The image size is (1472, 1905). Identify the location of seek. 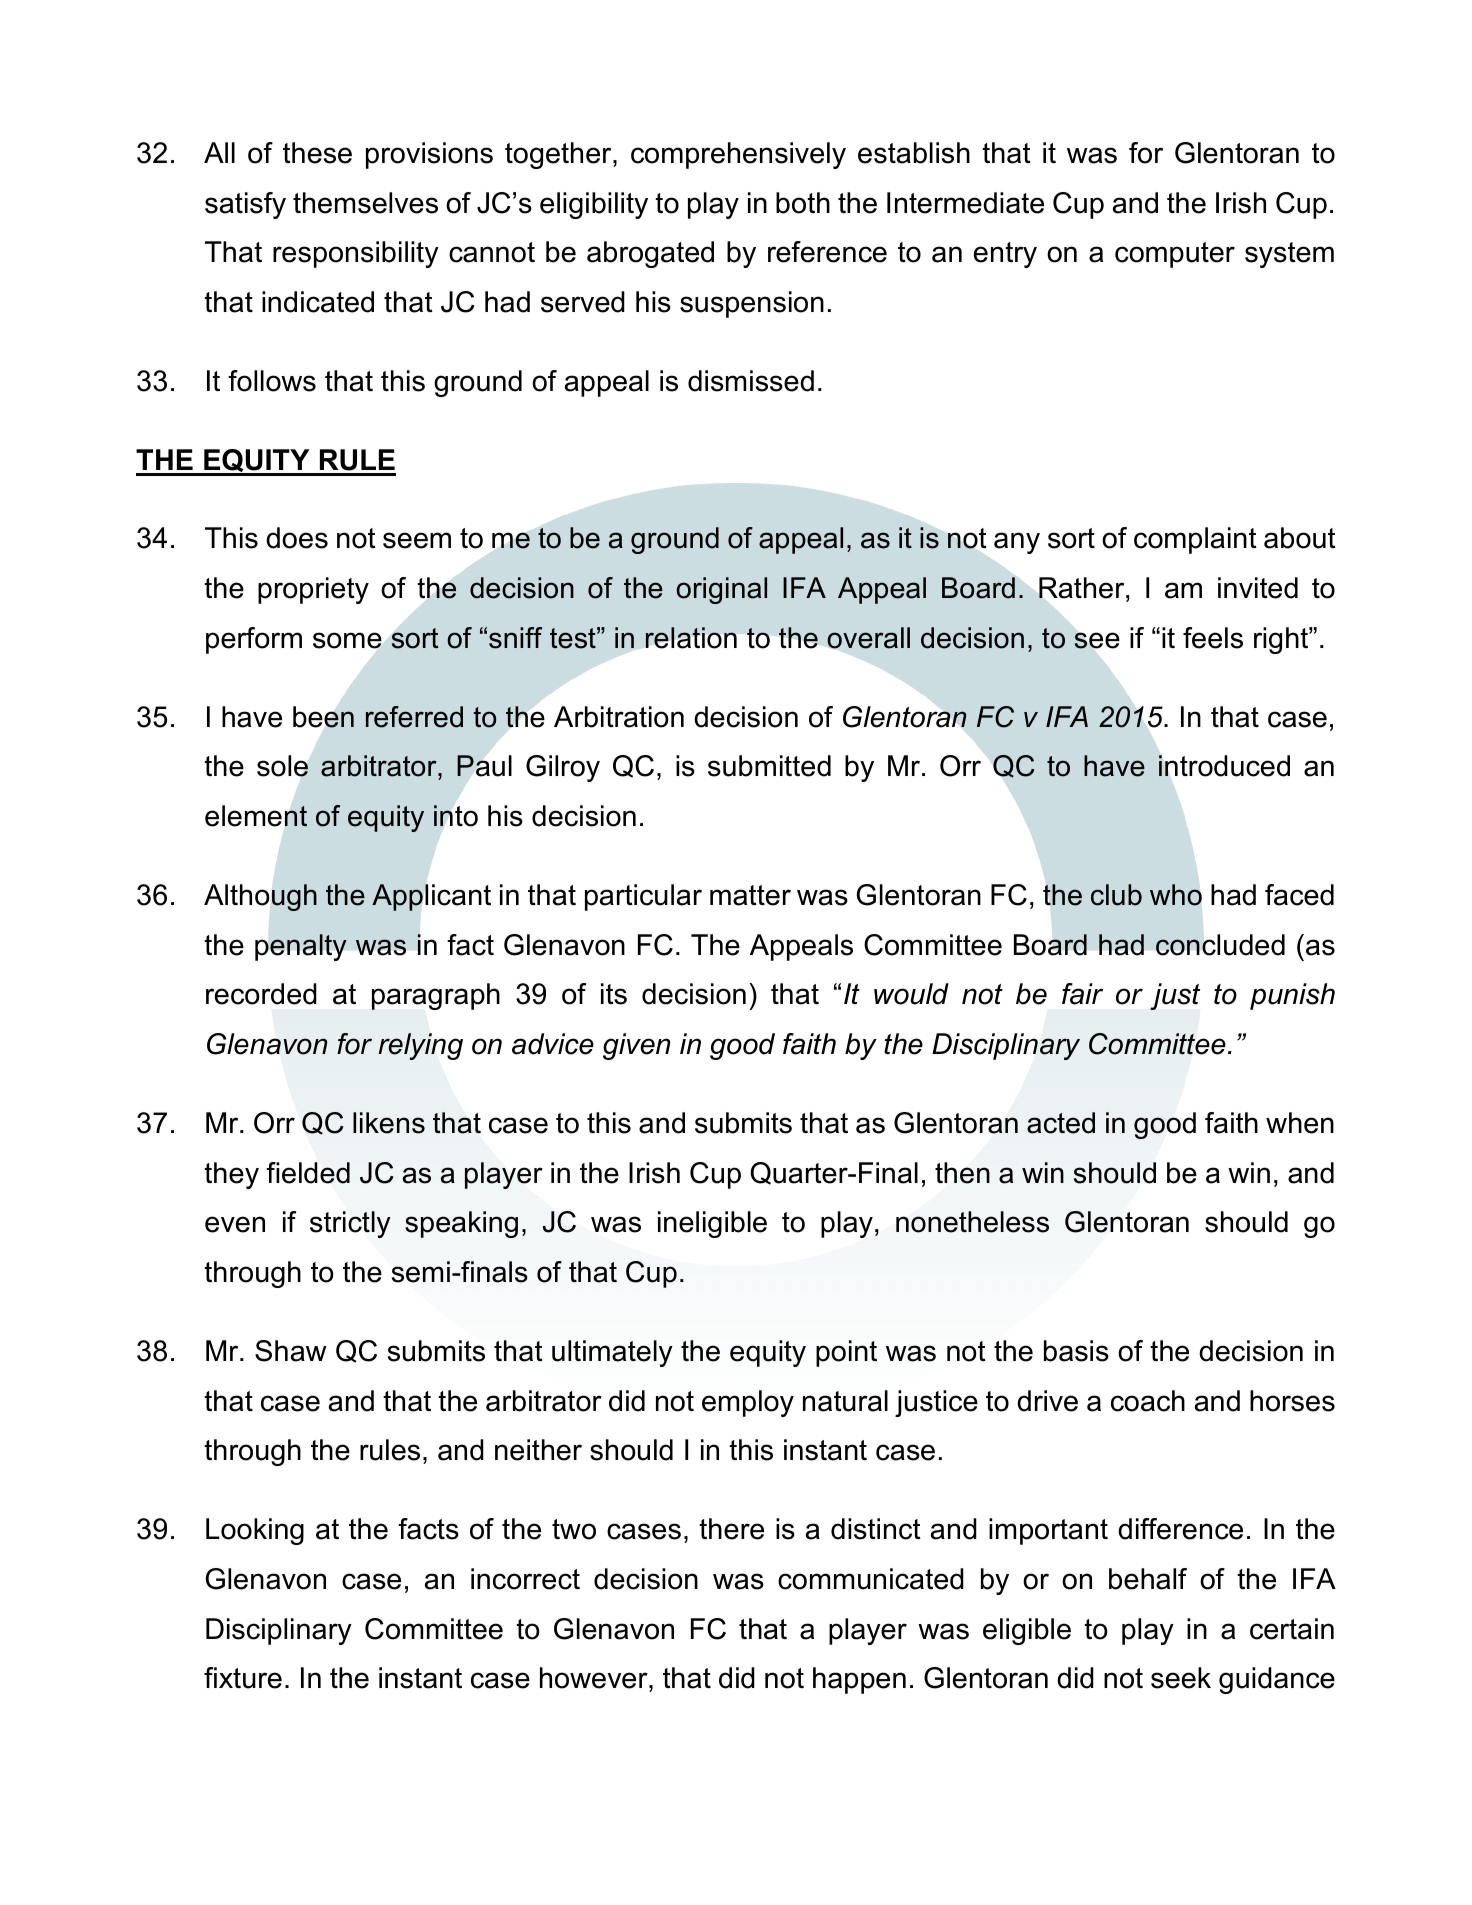
(1181, 1678).
